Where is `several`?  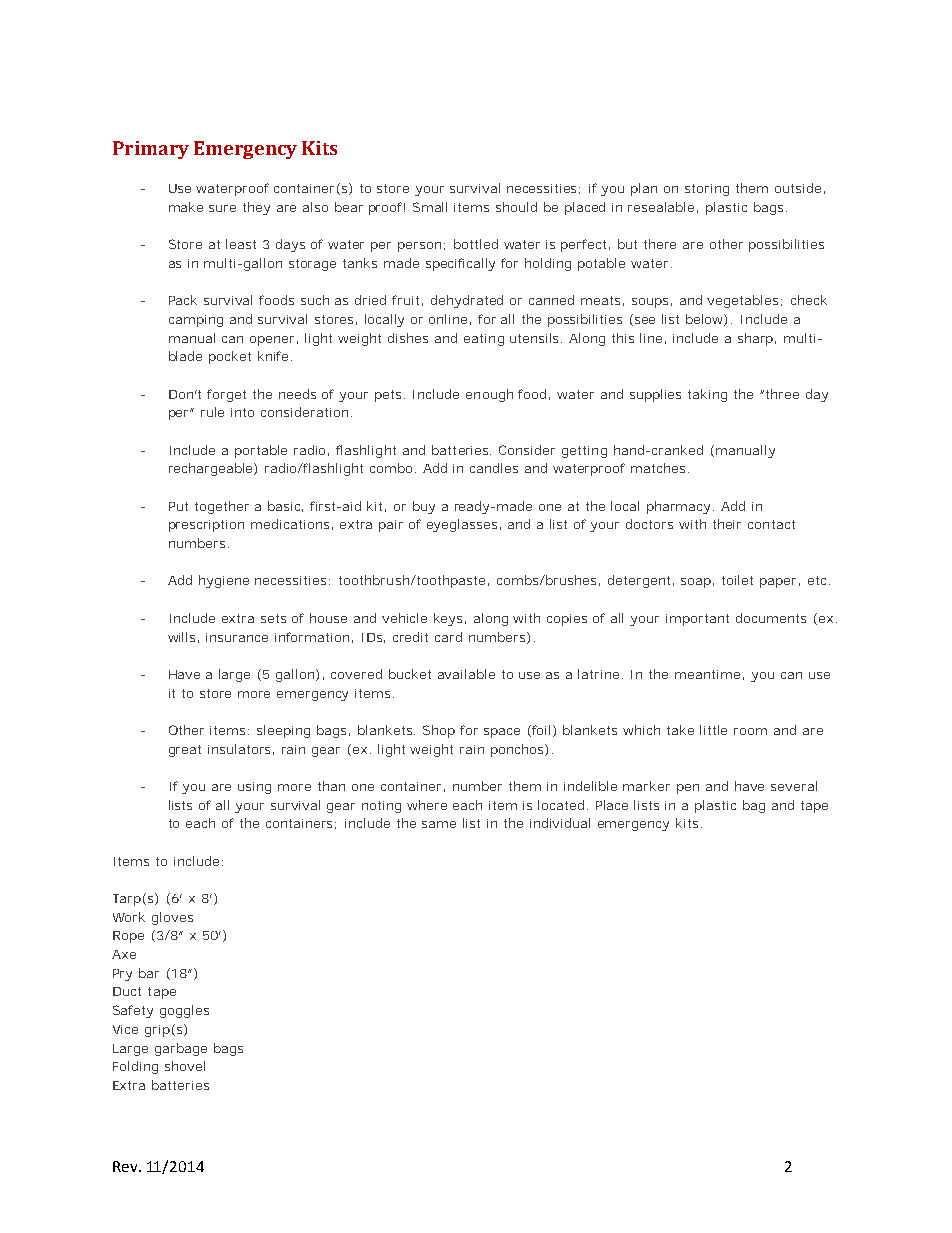 several is located at coordinates (794, 786).
